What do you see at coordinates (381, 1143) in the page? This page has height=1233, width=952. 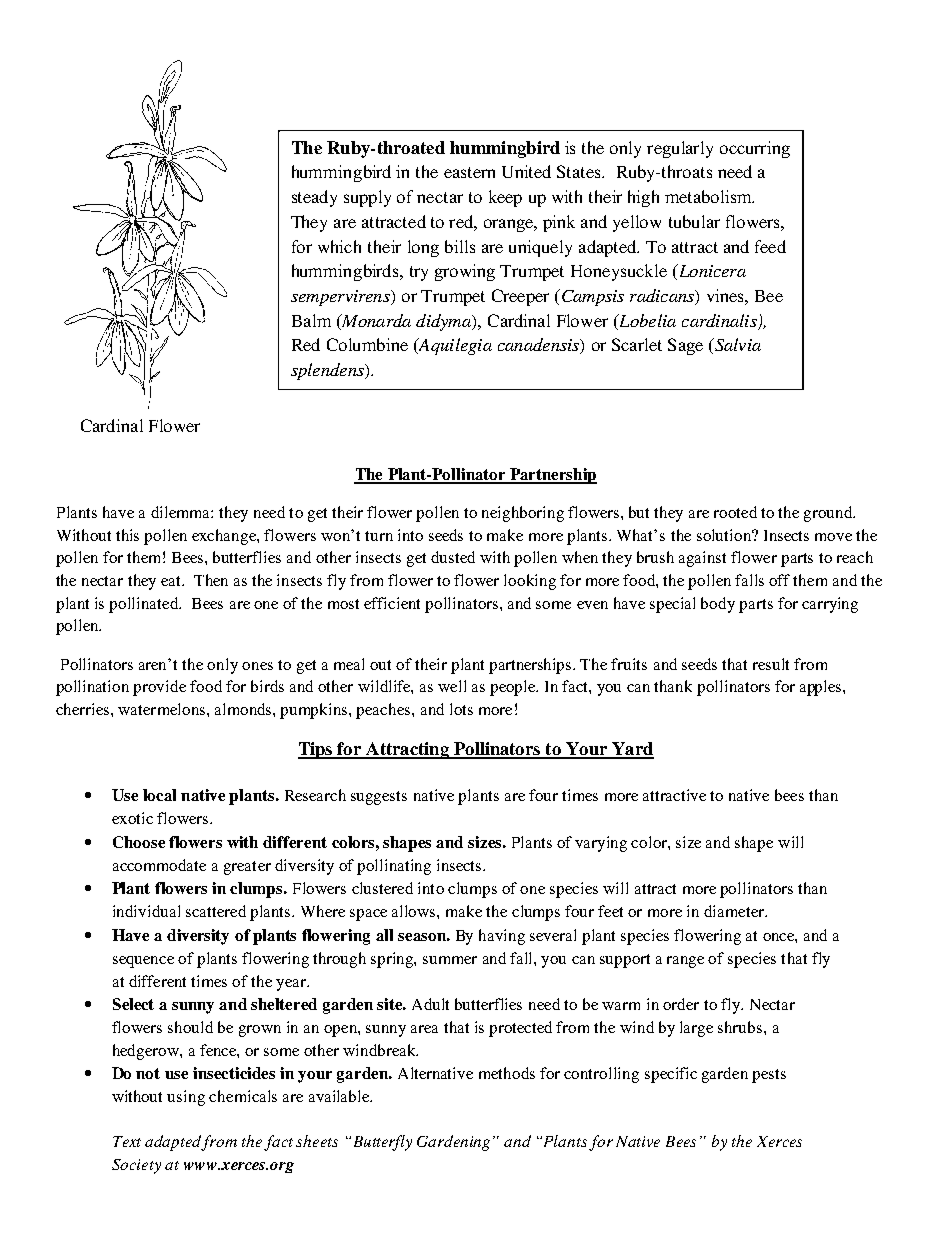 I see `Butterfly` at bounding box center [381, 1143].
